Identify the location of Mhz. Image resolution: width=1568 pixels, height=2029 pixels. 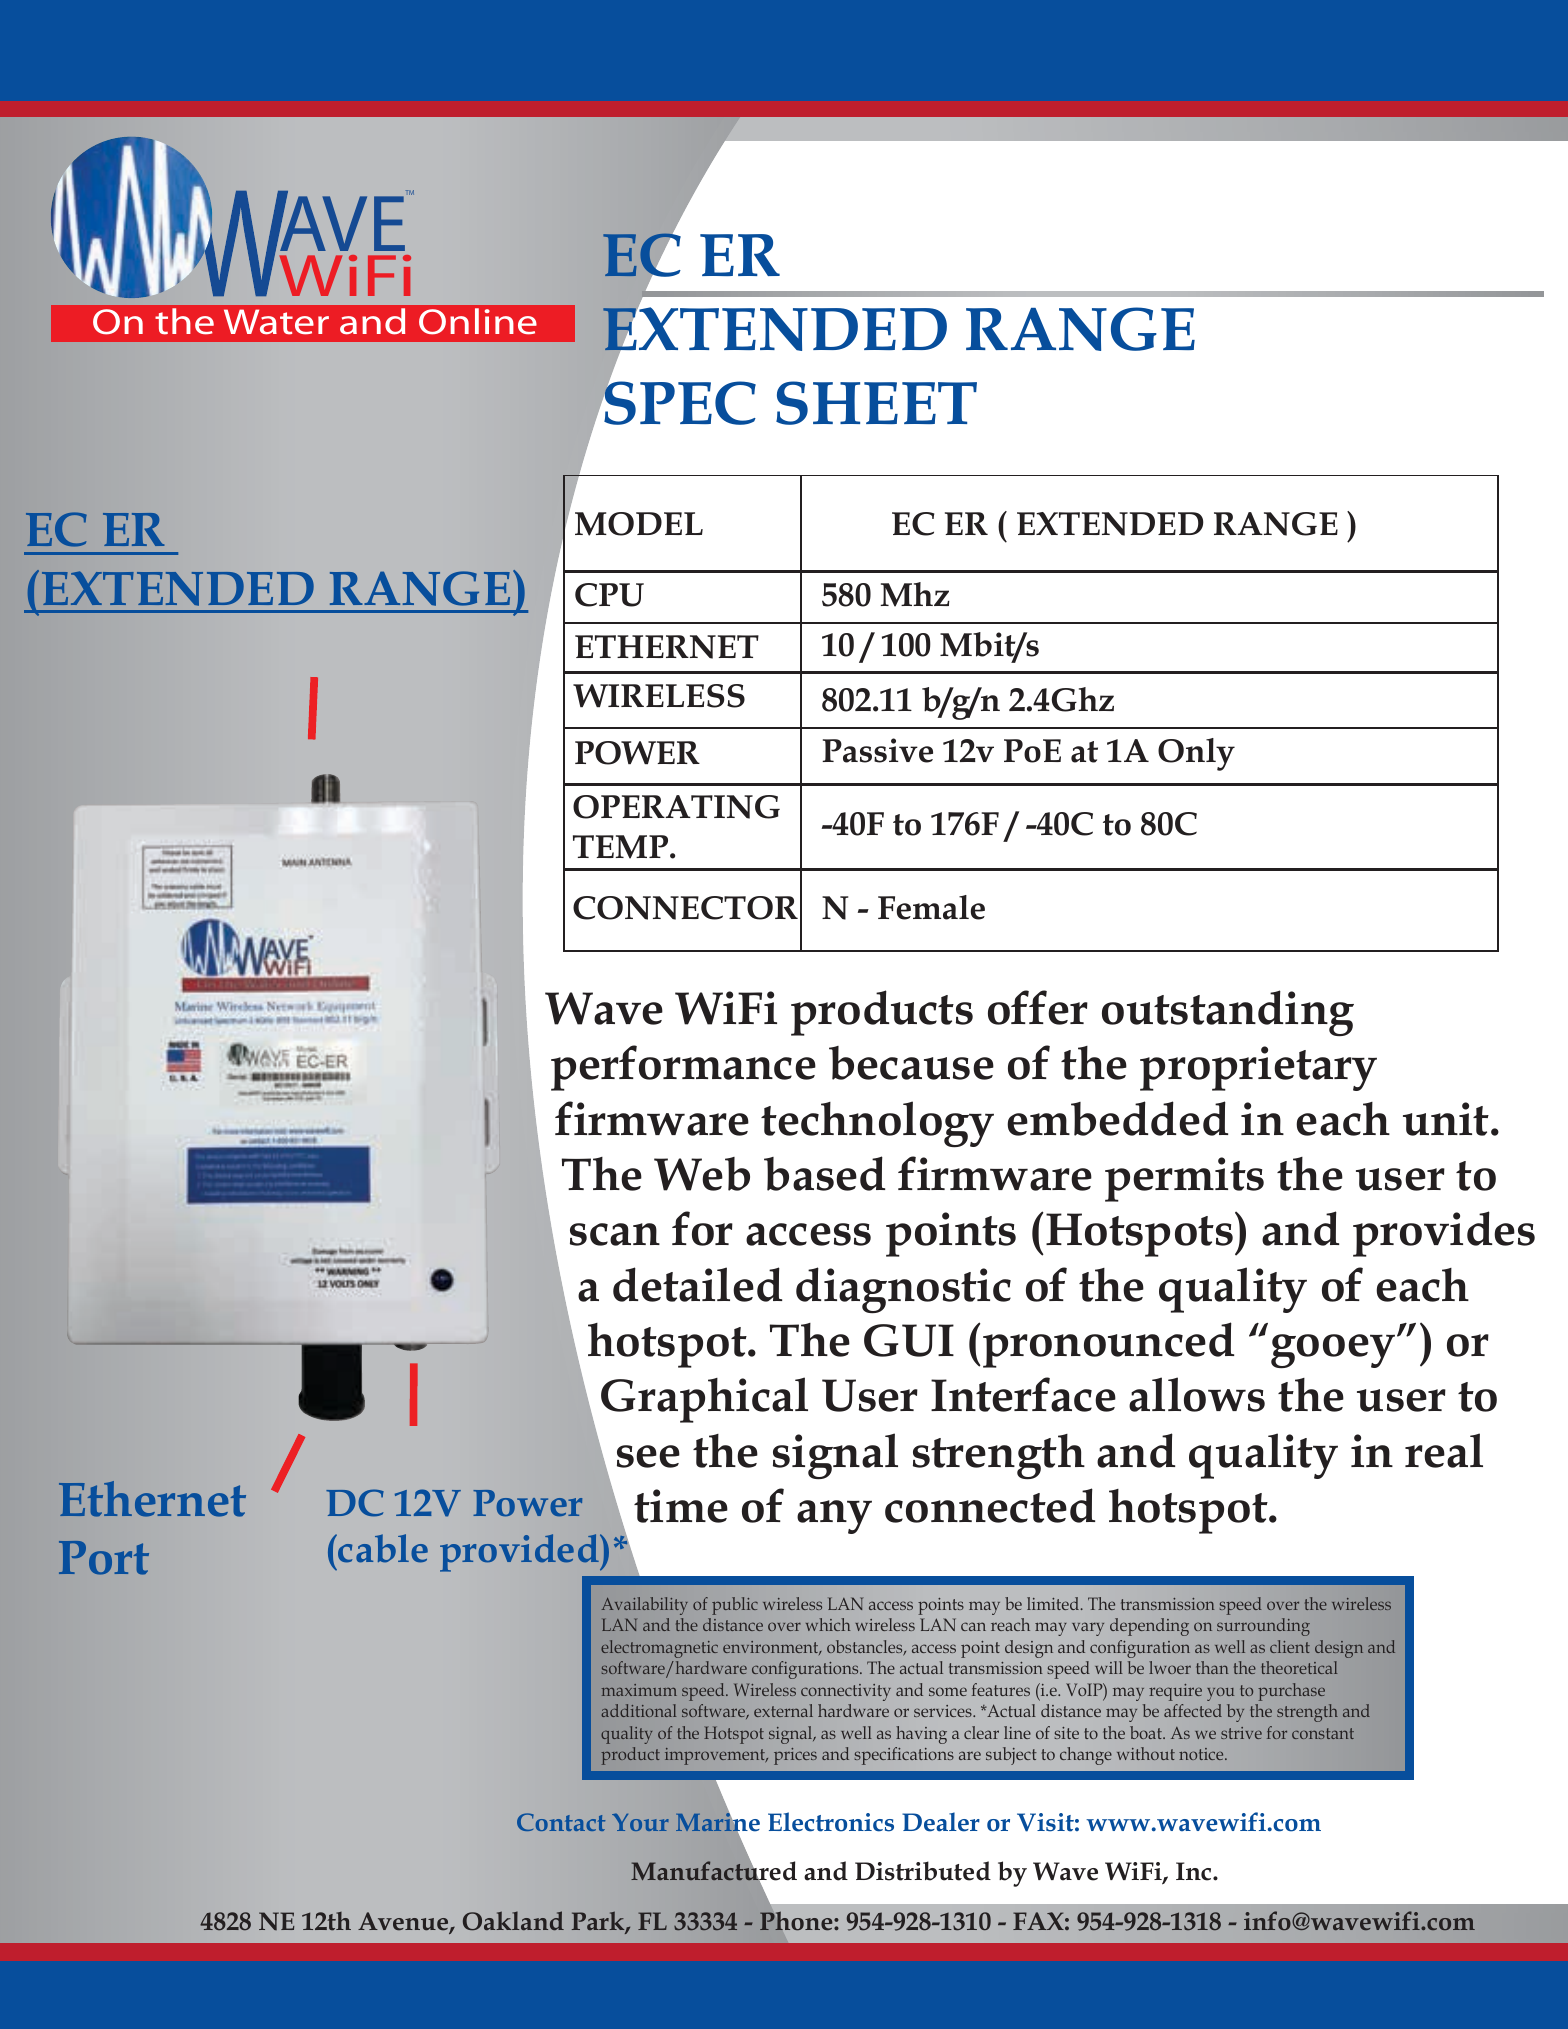
(915, 594).
